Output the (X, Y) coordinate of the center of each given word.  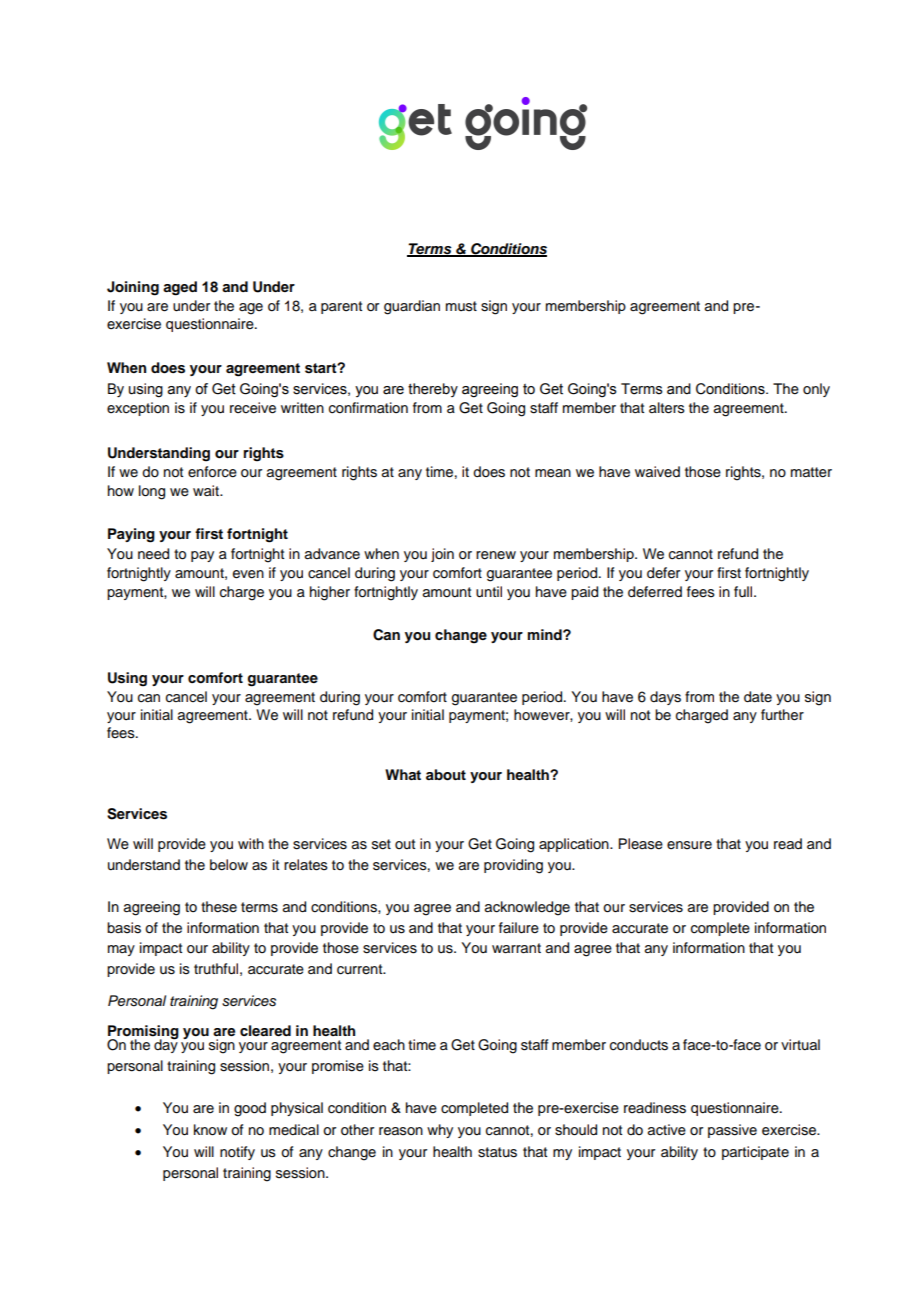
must (461, 306)
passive (732, 1131)
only (816, 390)
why (440, 1131)
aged (180, 288)
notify (237, 1153)
